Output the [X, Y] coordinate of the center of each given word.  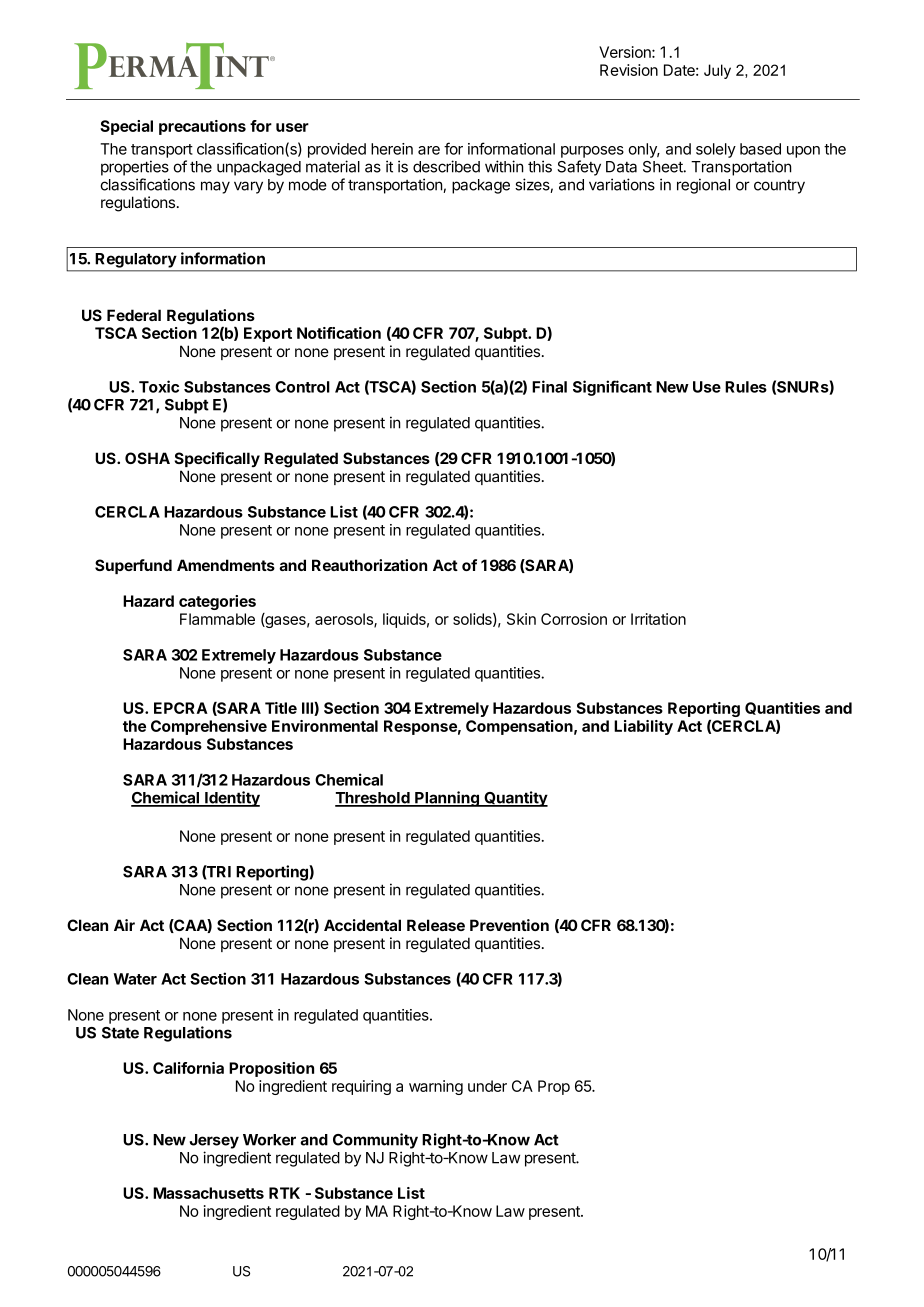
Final [549, 386]
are [429, 150]
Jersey [214, 1141]
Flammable [217, 619]
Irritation [658, 619]
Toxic [159, 386]
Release [436, 925]
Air [124, 925]
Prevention [509, 925]
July [717, 71]
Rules [746, 387]
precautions [202, 127]
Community [375, 1141]
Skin [521, 619]
